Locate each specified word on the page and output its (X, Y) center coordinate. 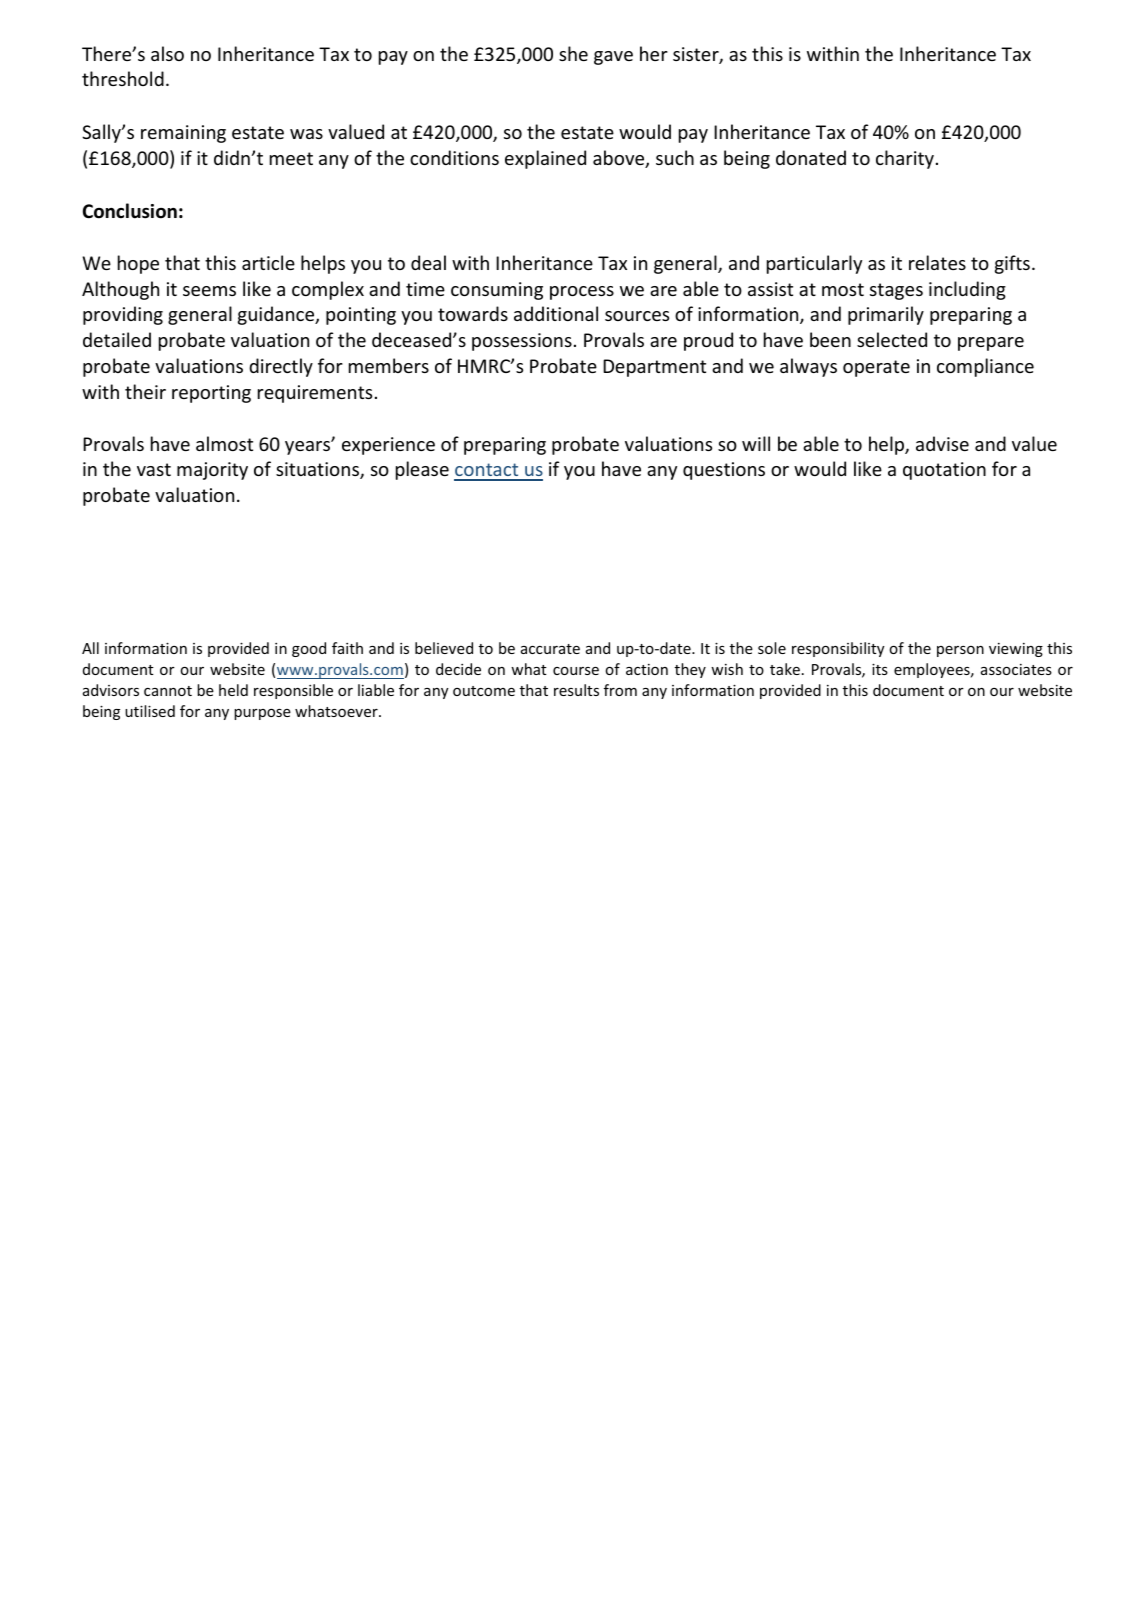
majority (212, 471)
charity (905, 159)
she (573, 53)
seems (209, 291)
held (233, 690)
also (167, 53)
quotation (944, 471)
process (582, 293)
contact (487, 471)
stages (896, 291)
